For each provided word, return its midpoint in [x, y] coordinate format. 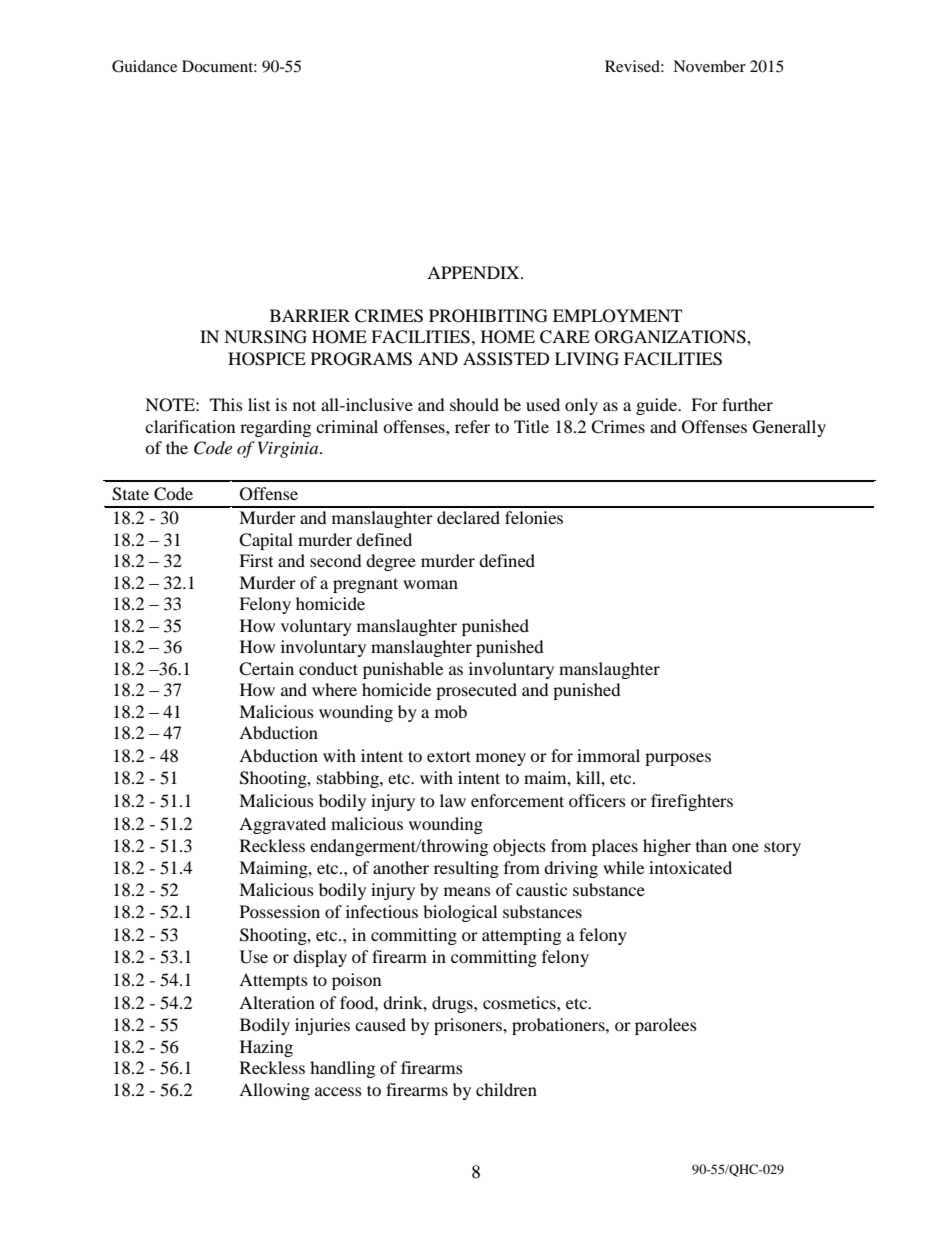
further [747, 404]
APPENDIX [474, 272]
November [709, 66]
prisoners [469, 1026]
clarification [190, 426]
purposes [678, 759]
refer [472, 426]
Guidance [144, 66]
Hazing [266, 1048]
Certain [266, 669]
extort [449, 756]
